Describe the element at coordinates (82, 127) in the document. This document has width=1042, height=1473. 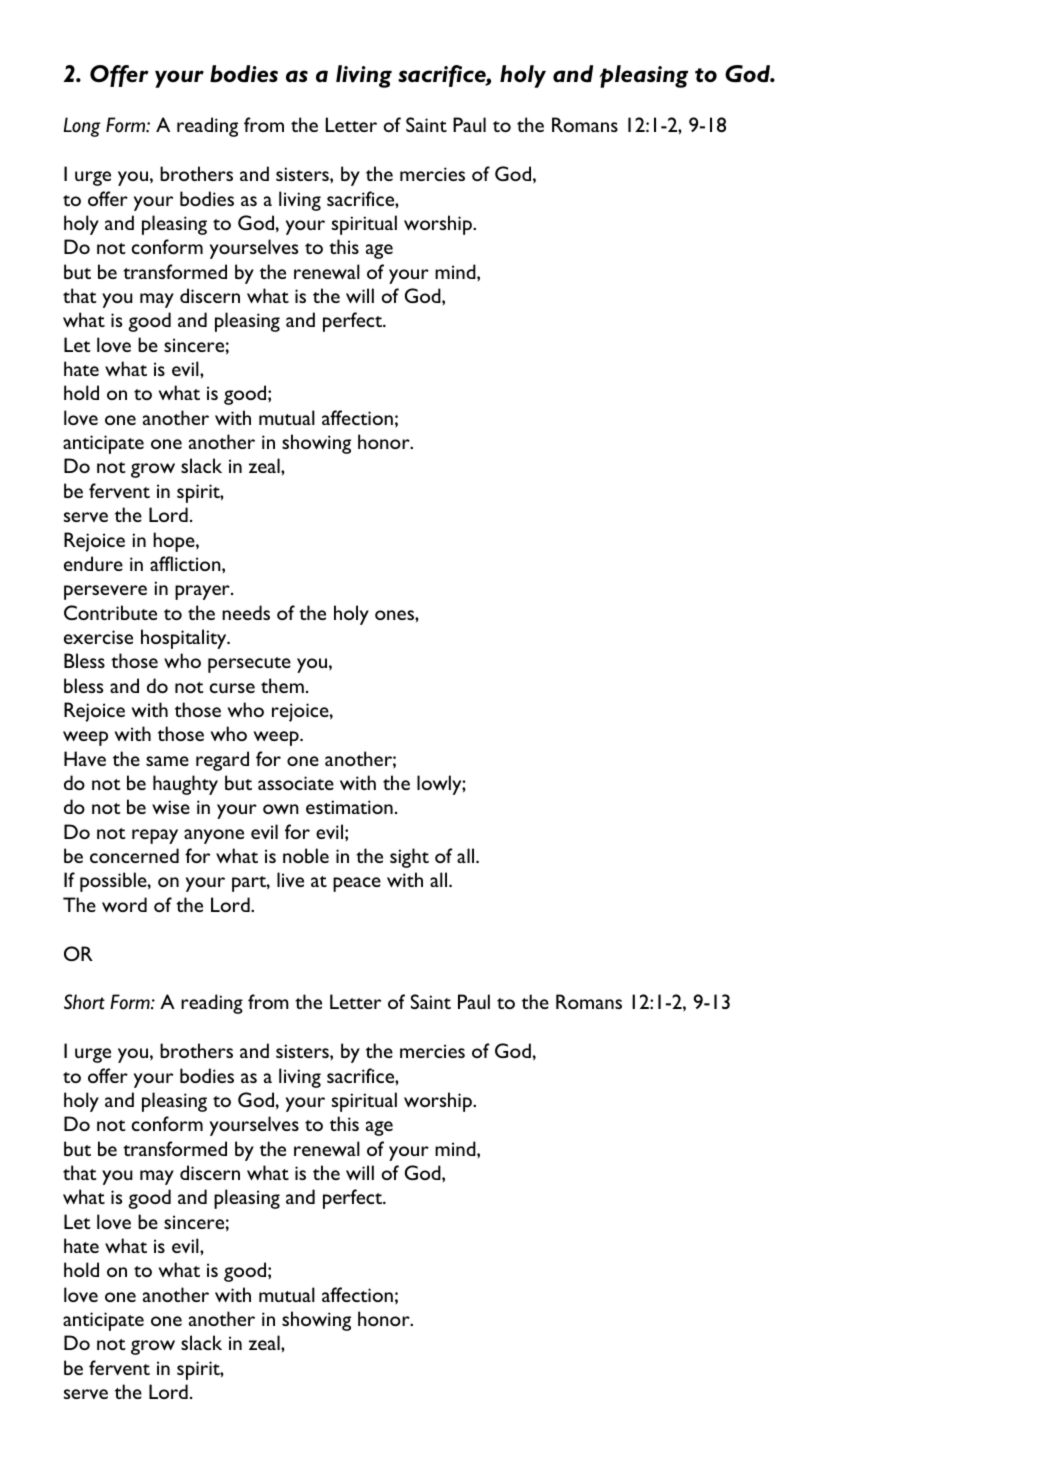
I see `Long` at that location.
